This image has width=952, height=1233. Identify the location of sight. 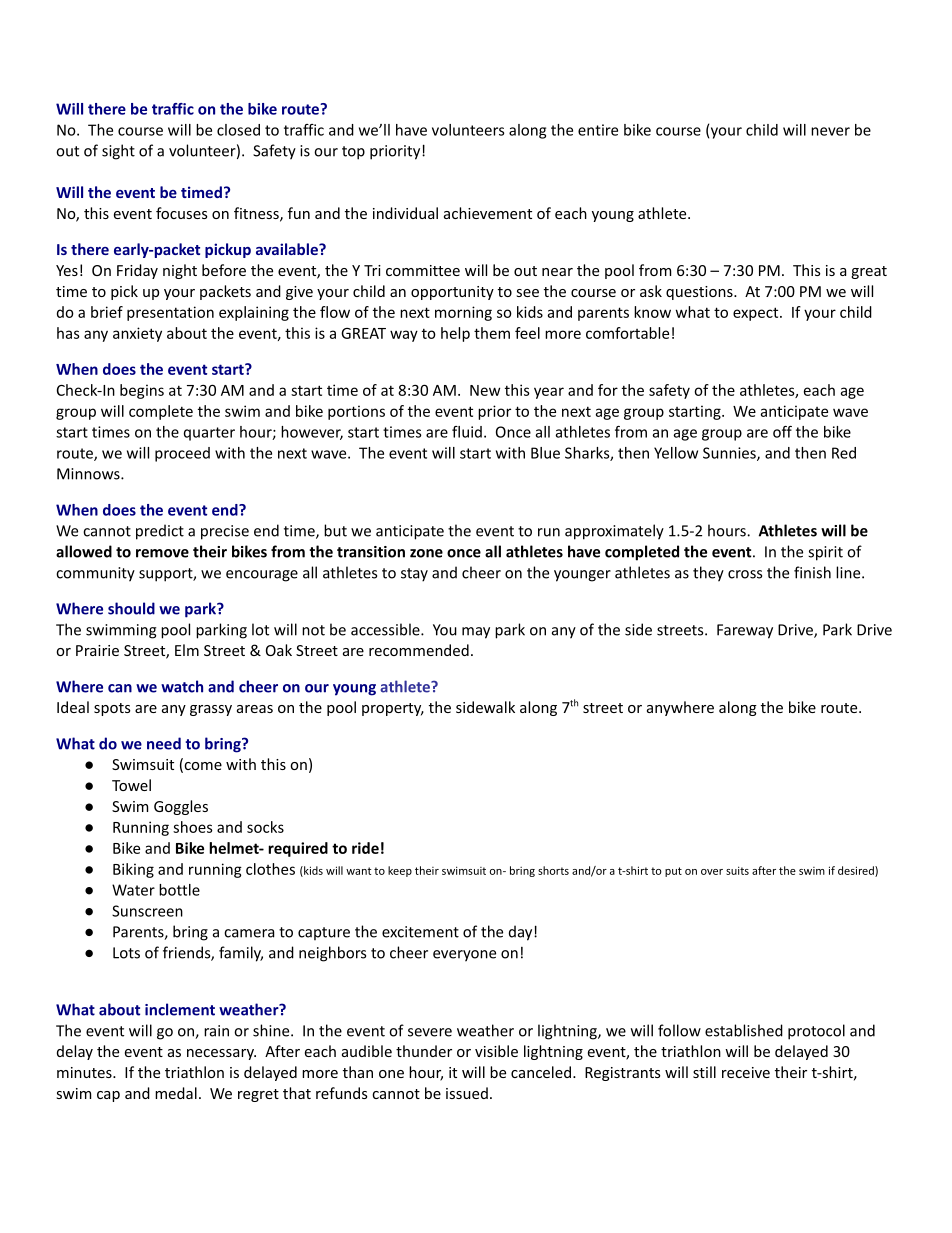
(118, 152).
